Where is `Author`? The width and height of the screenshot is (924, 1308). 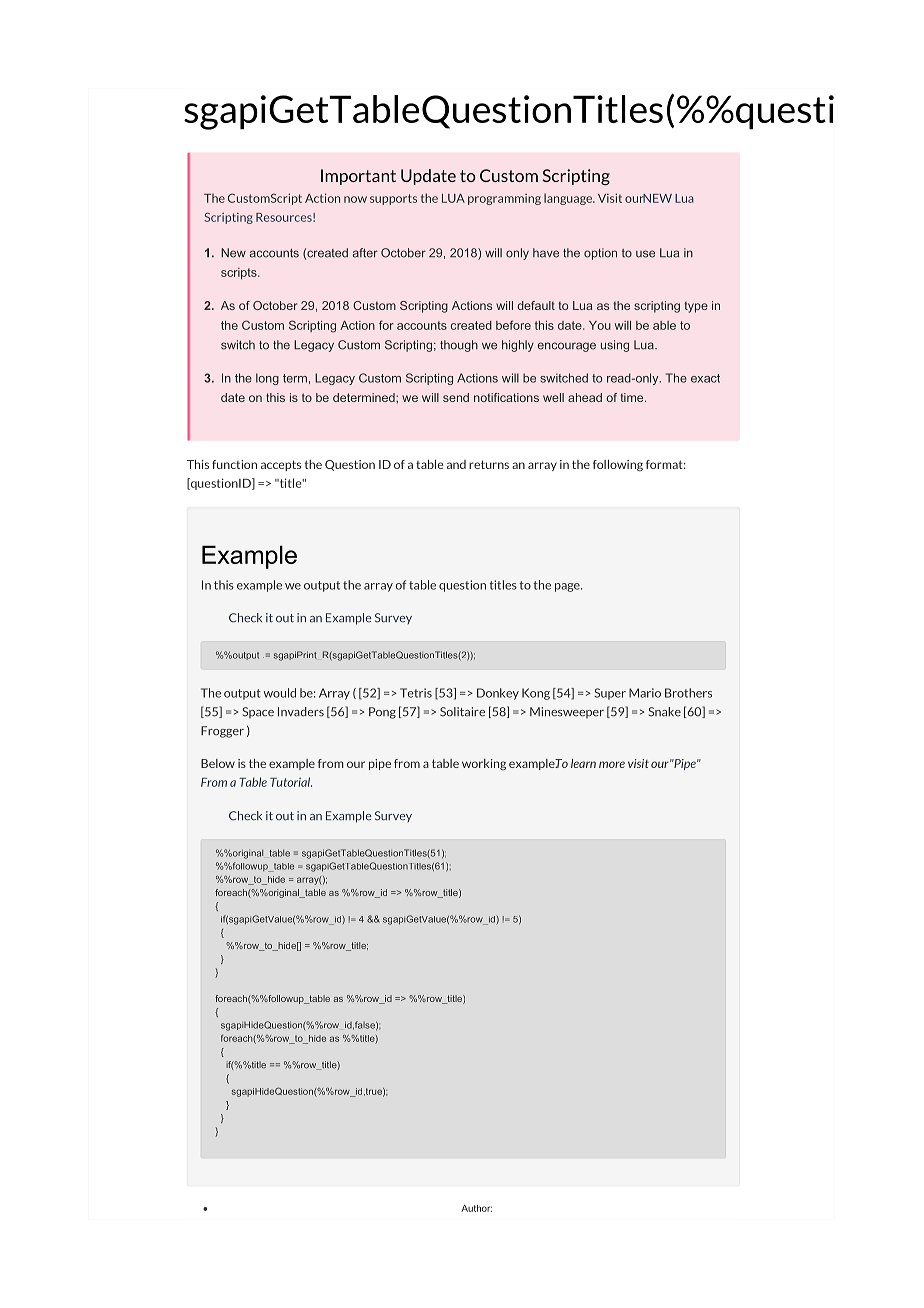 Author is located at coordinates (476, 1208).
